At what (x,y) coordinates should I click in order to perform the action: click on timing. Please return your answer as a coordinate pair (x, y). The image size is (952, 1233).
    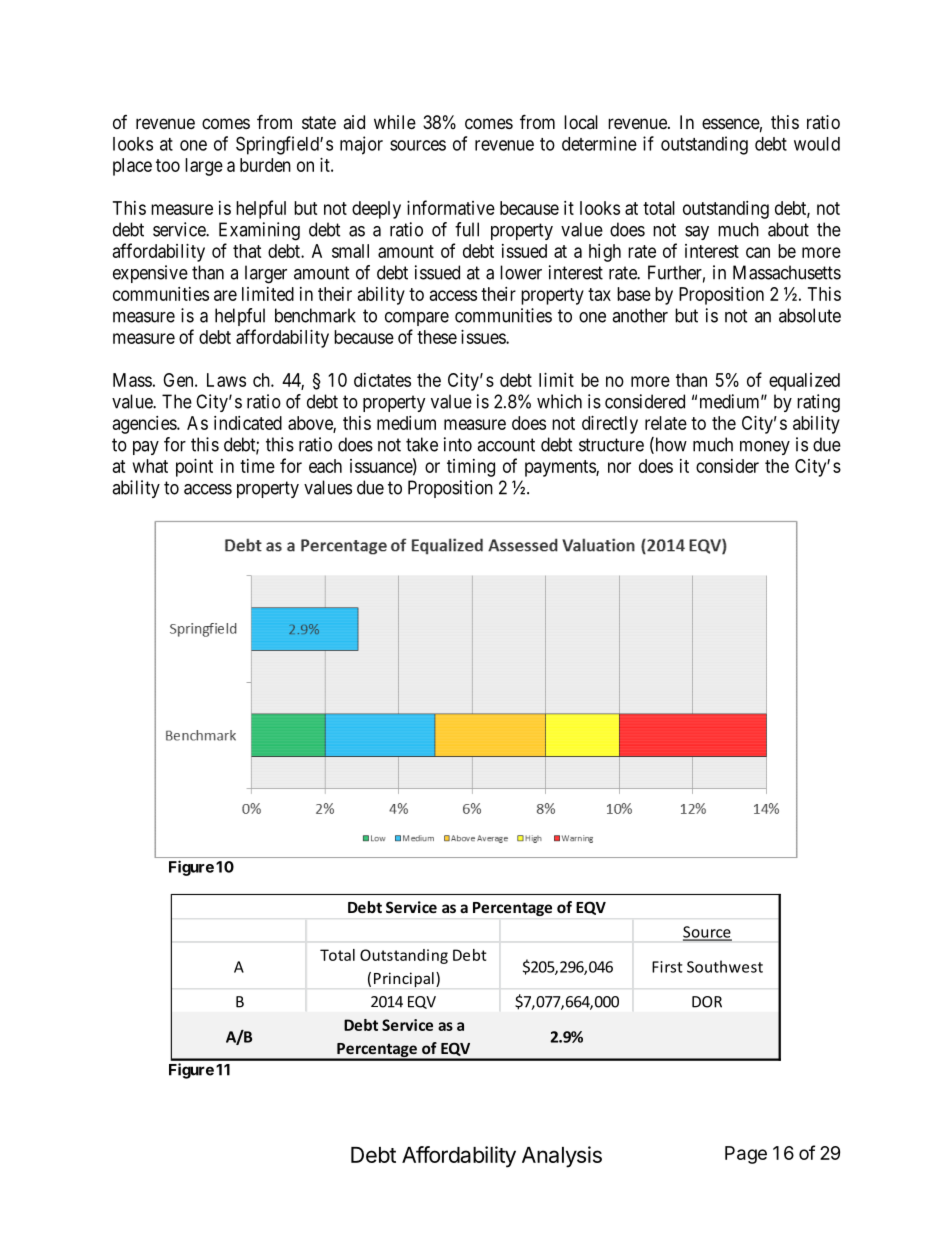
    Looking at the image, I should click on (471, 468).
